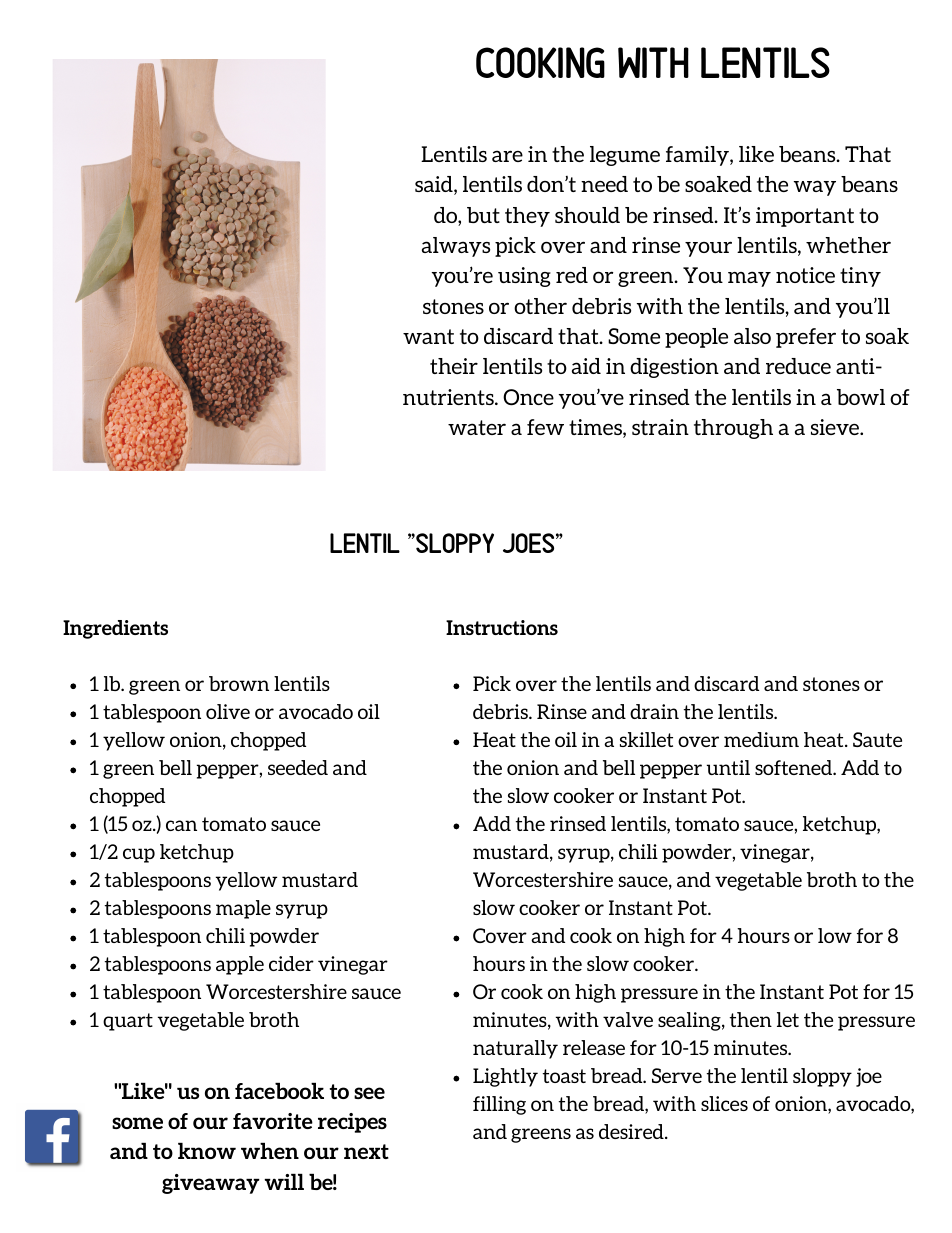 The height and width of the screenshot is (1233, 952). Describe the element at coordinates (483, 215) in the screenshot. I see `but` at that location.
